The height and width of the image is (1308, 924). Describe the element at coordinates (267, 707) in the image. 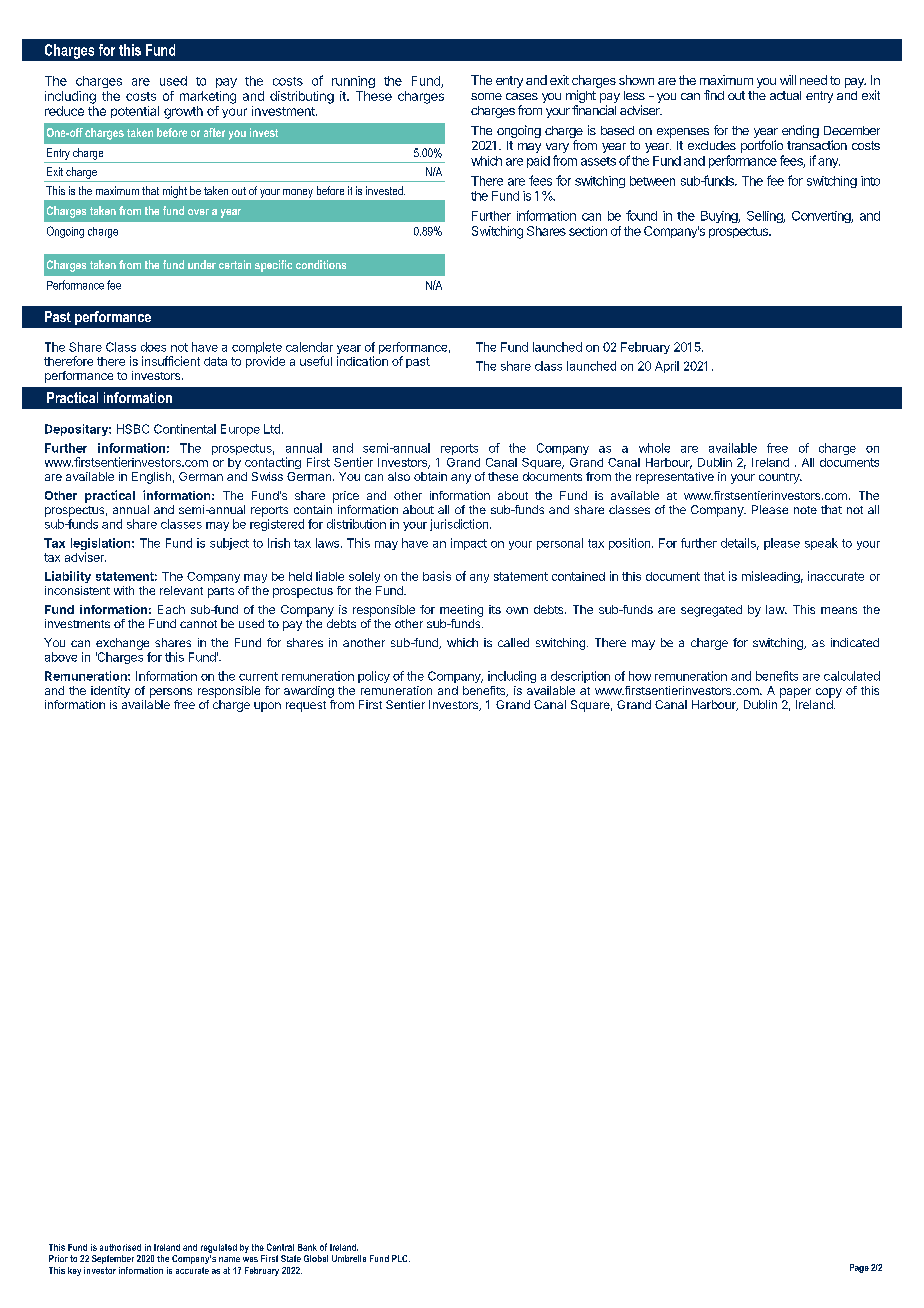

I see `upon` at that location.
